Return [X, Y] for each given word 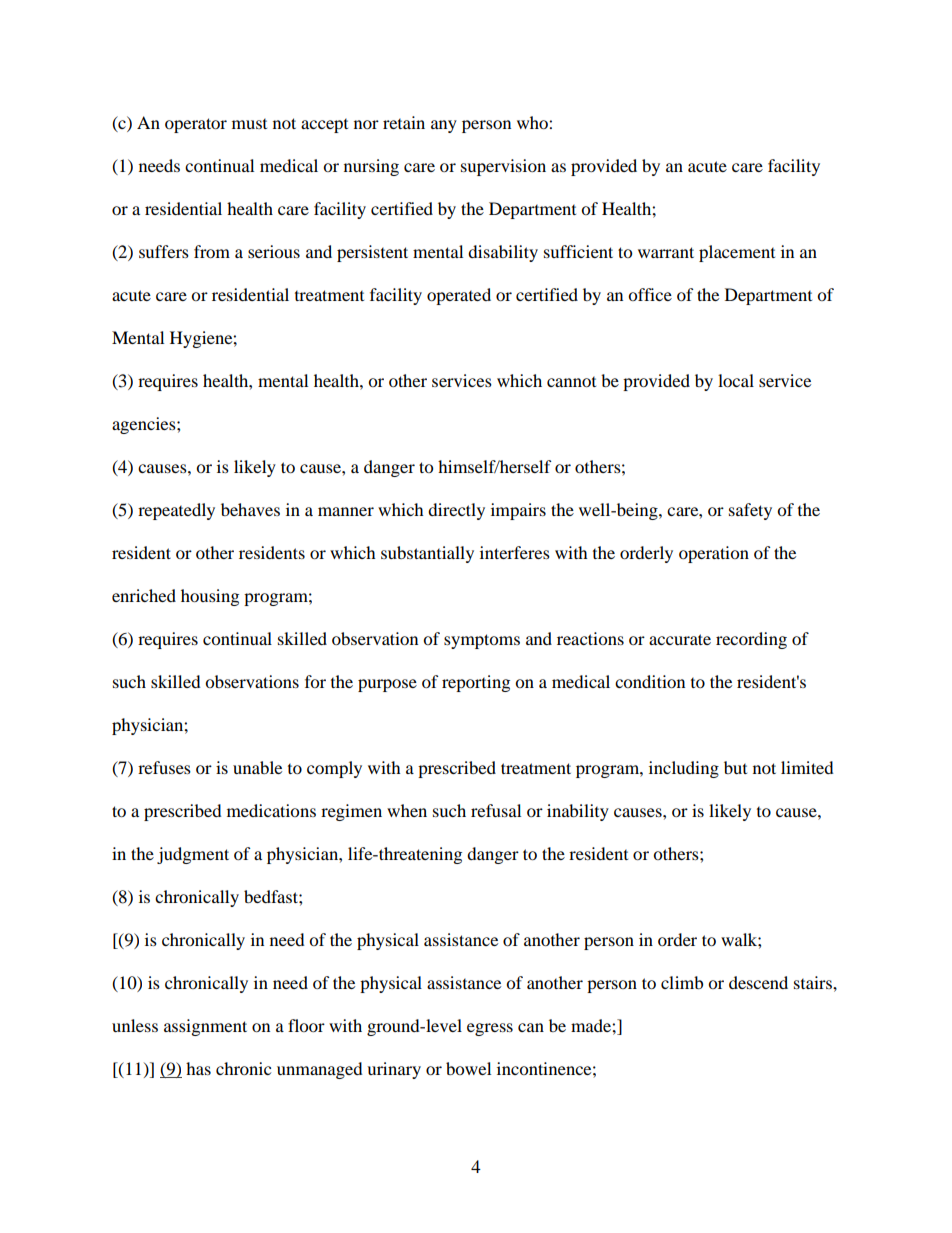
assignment [205, 1027]
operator [196, 125]
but [735, 767]
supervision [503, 167]
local [736, 380]
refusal [496, 810]
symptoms [482, 641]
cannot [571, 381]
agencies [145, 425]
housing [210, 597]
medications [271, 810]
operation [714, 554]
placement [737, 253]
